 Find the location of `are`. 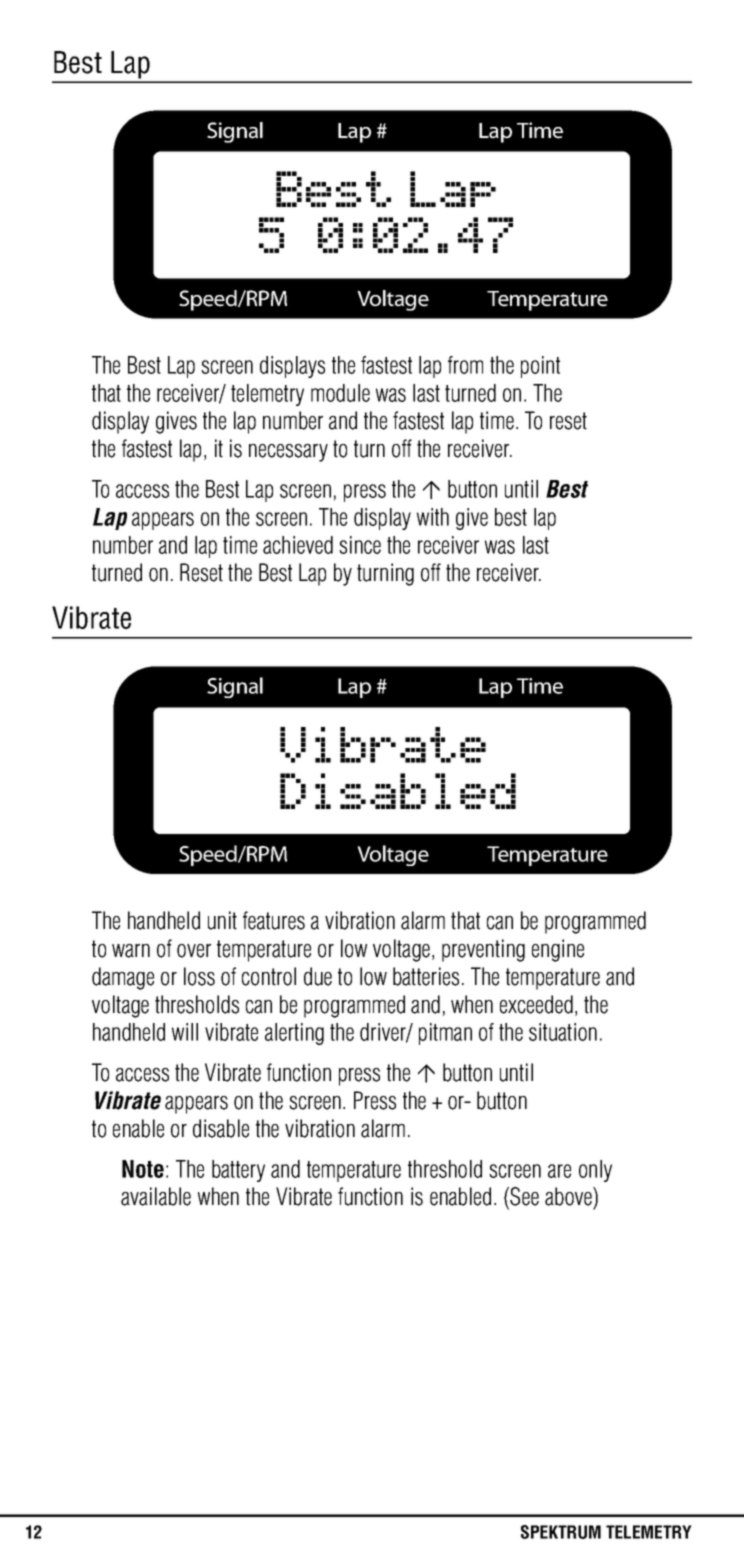

are is located at coordinates (559, 1171).
